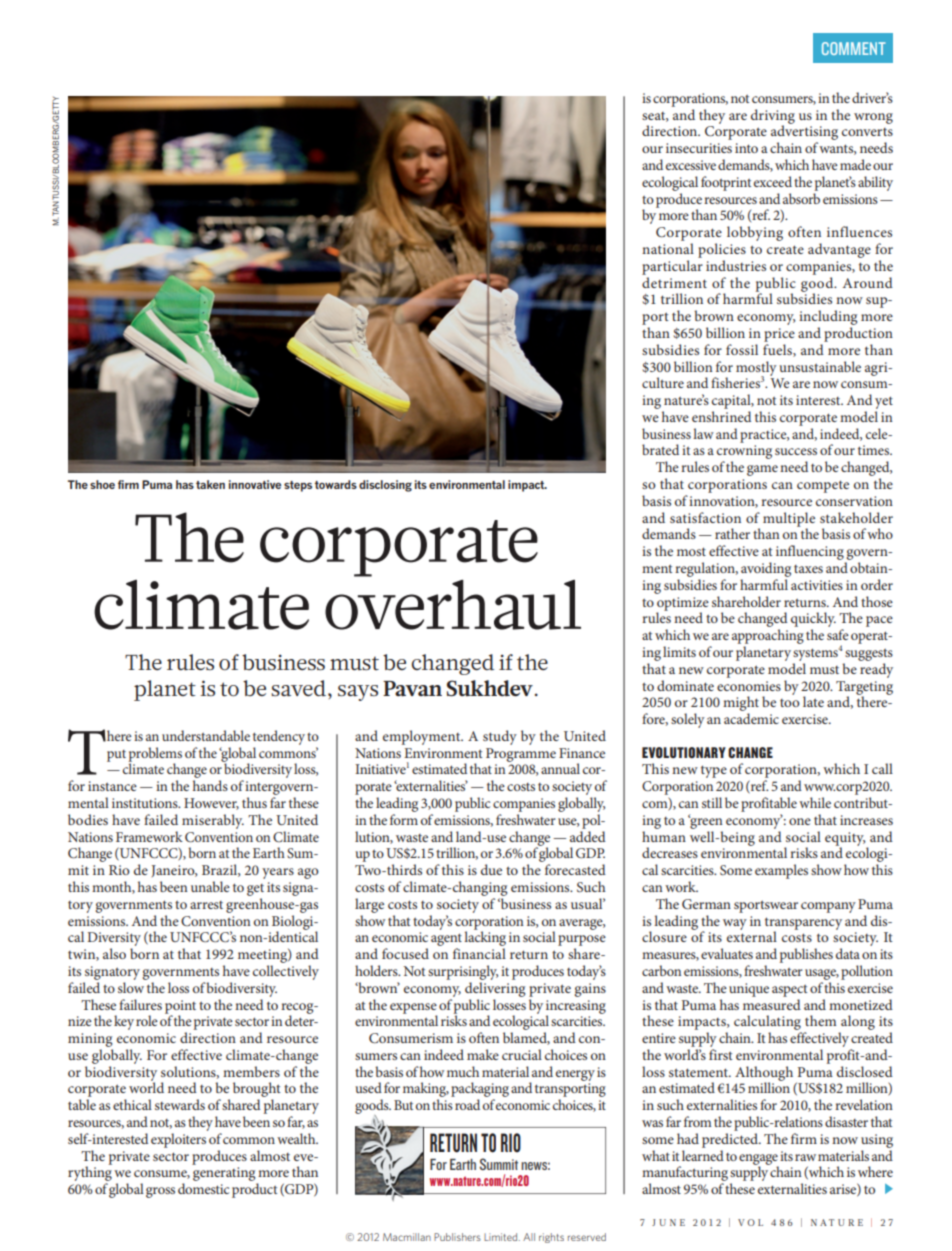  Describe the element at coordinates (206, 735) in the screenshot. I see `understandable` at that location.
